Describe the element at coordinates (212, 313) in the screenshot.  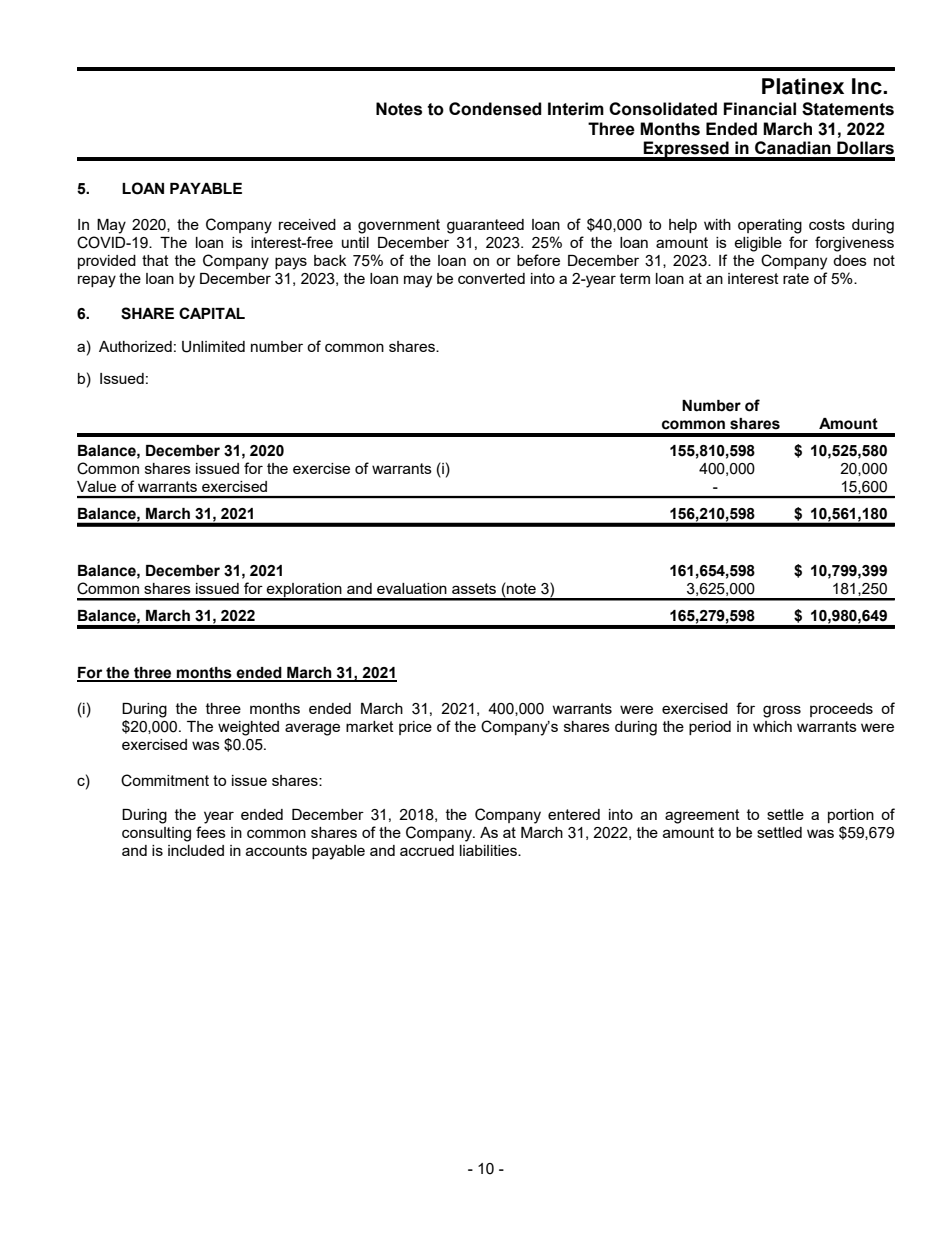
I see `CAPITAL` at that location.
